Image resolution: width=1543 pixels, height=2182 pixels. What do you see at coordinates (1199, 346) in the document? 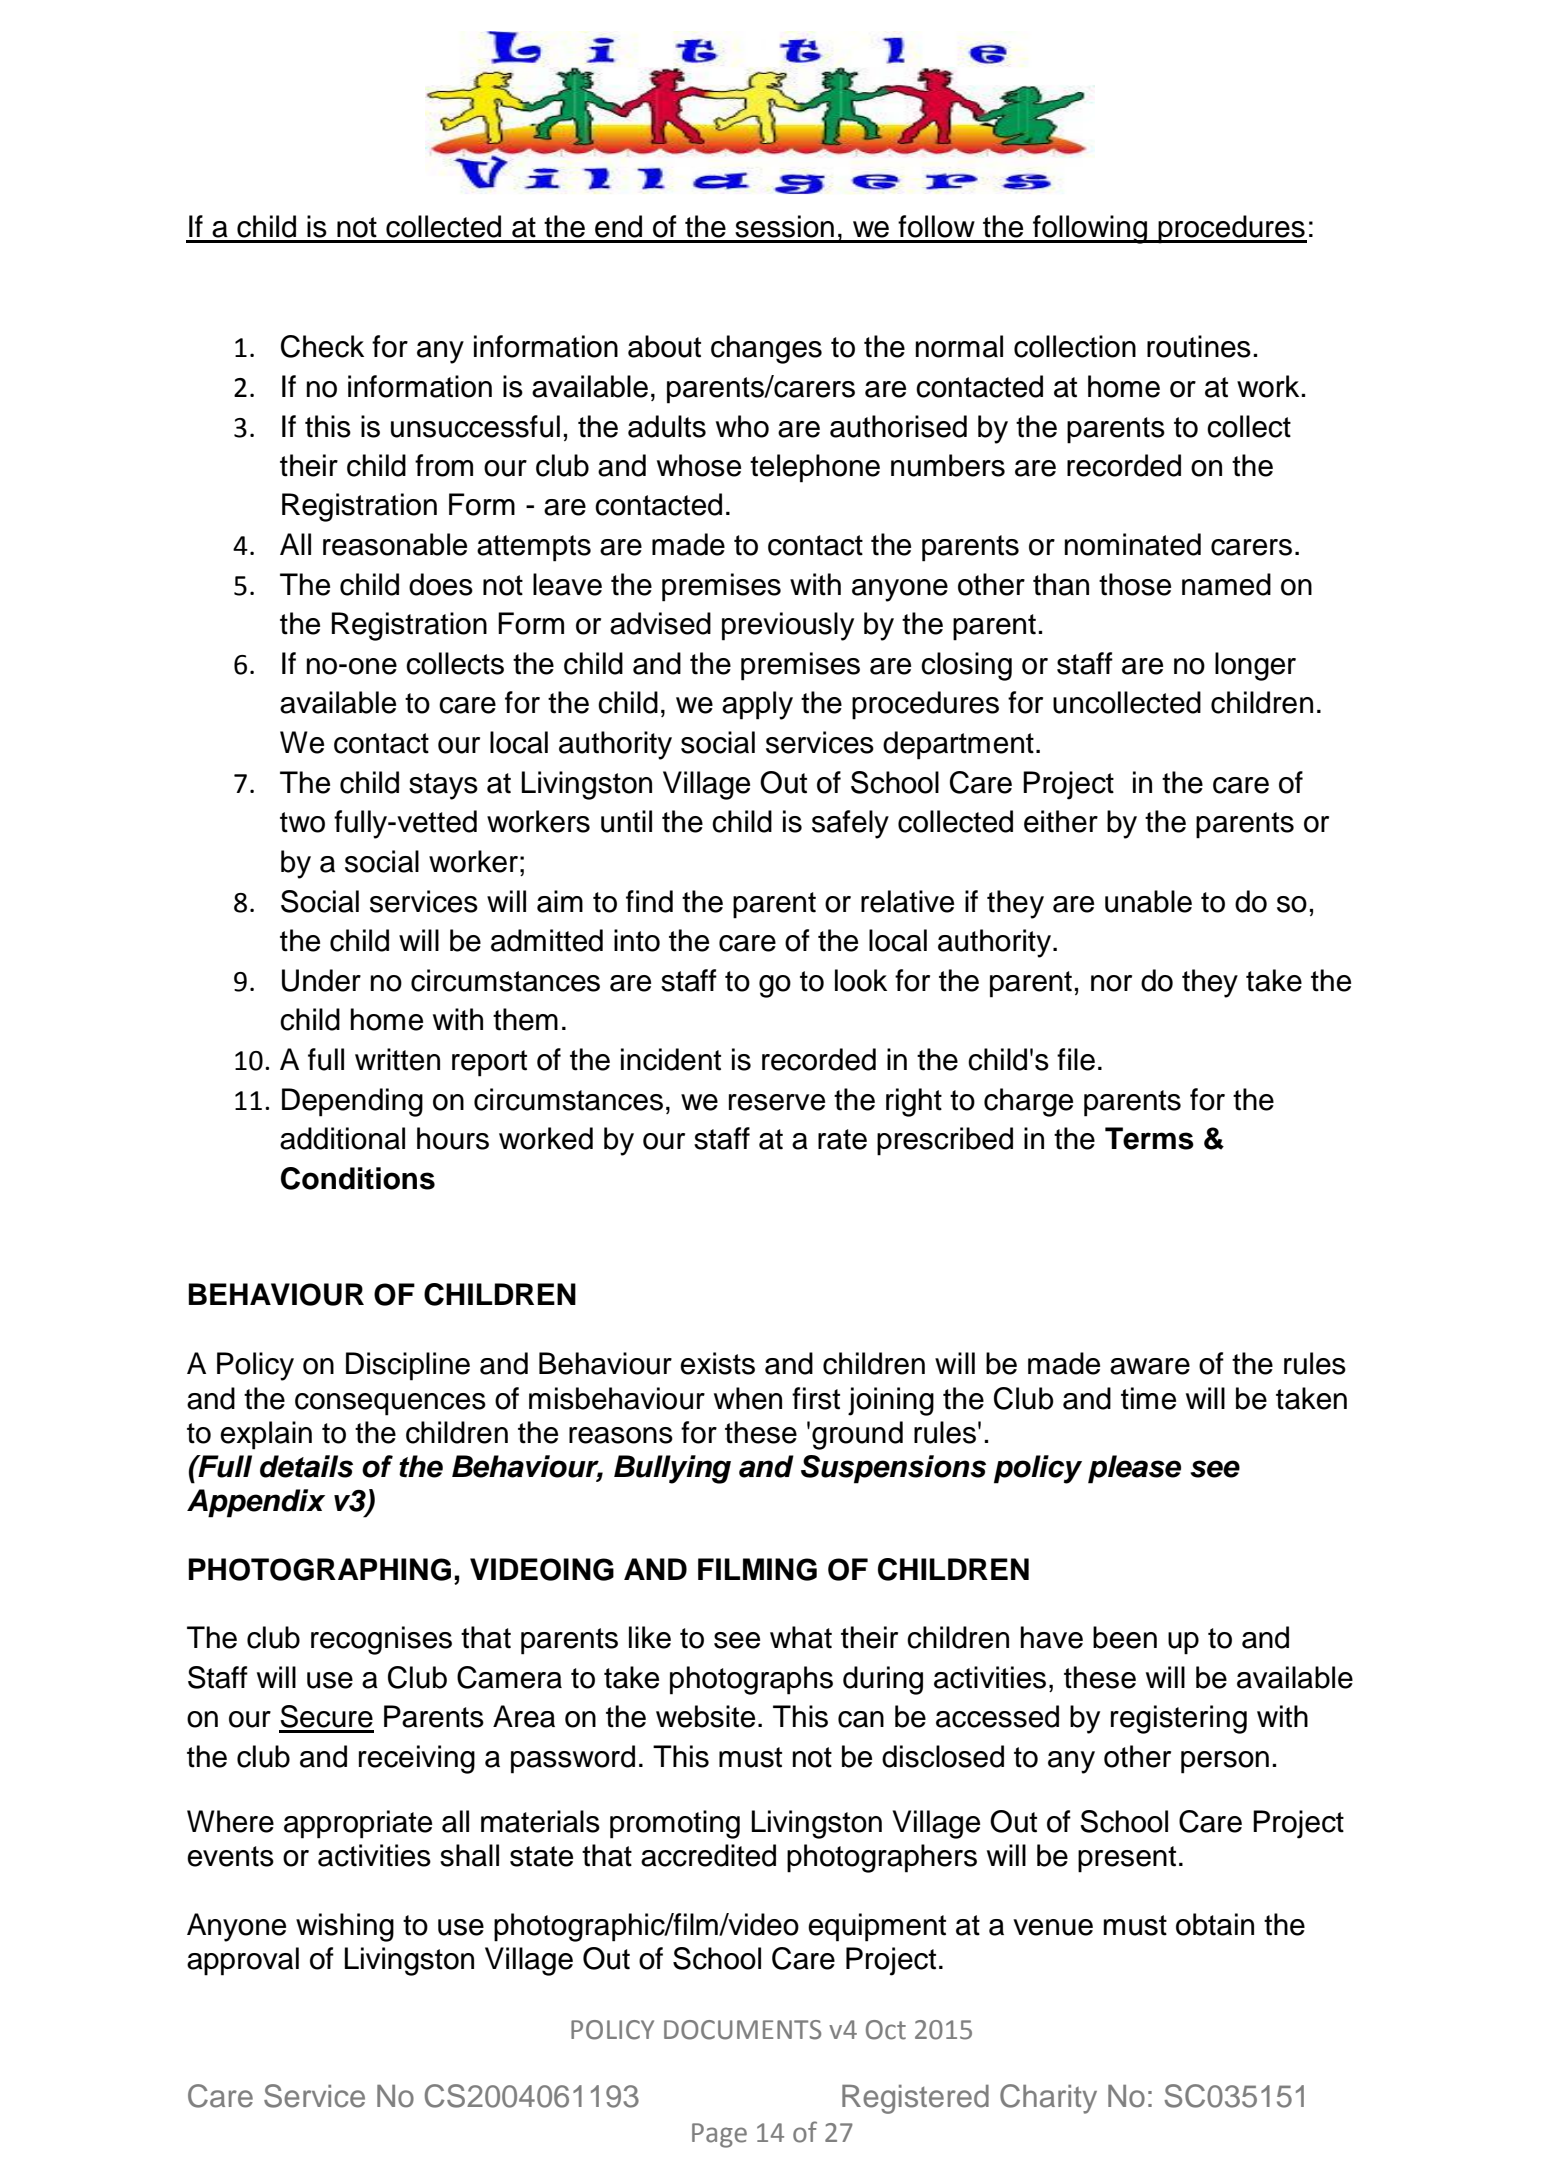
I see `routines` at bounding box center [1199, 346].
